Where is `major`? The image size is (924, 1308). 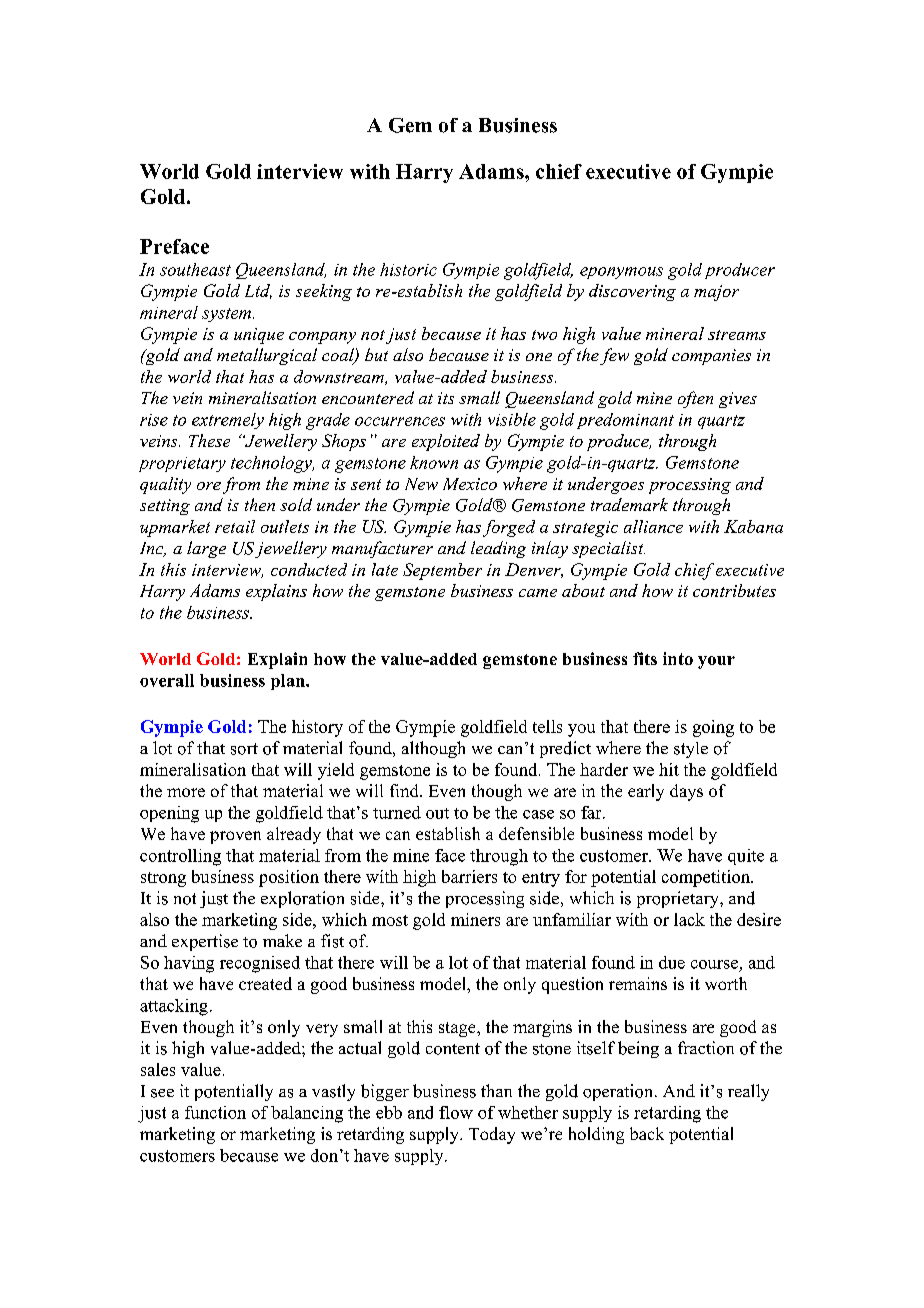 major is located at coordinates (716, 293).
